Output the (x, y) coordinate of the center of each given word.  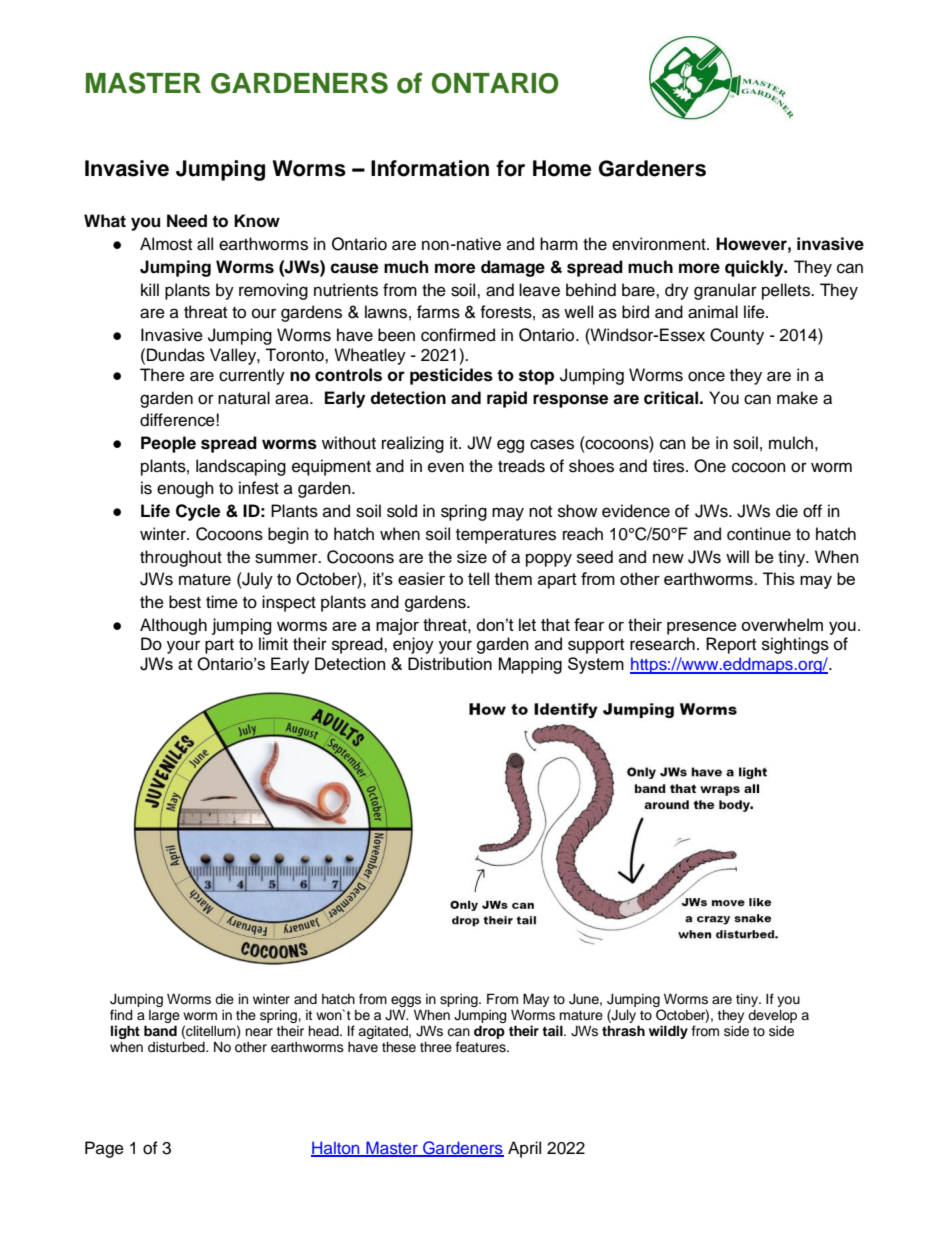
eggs (406, 1001)
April (524, 1149)
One (710, 466)
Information (430, 168)
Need (187, 221)
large (164, 1018)
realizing (413, 444)
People (168, 444)
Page (104, 1149)
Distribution (450, 663)
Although (173, 626)
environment (660, 244)
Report (731, 645)
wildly (668, 1032)
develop (772, 1016)
